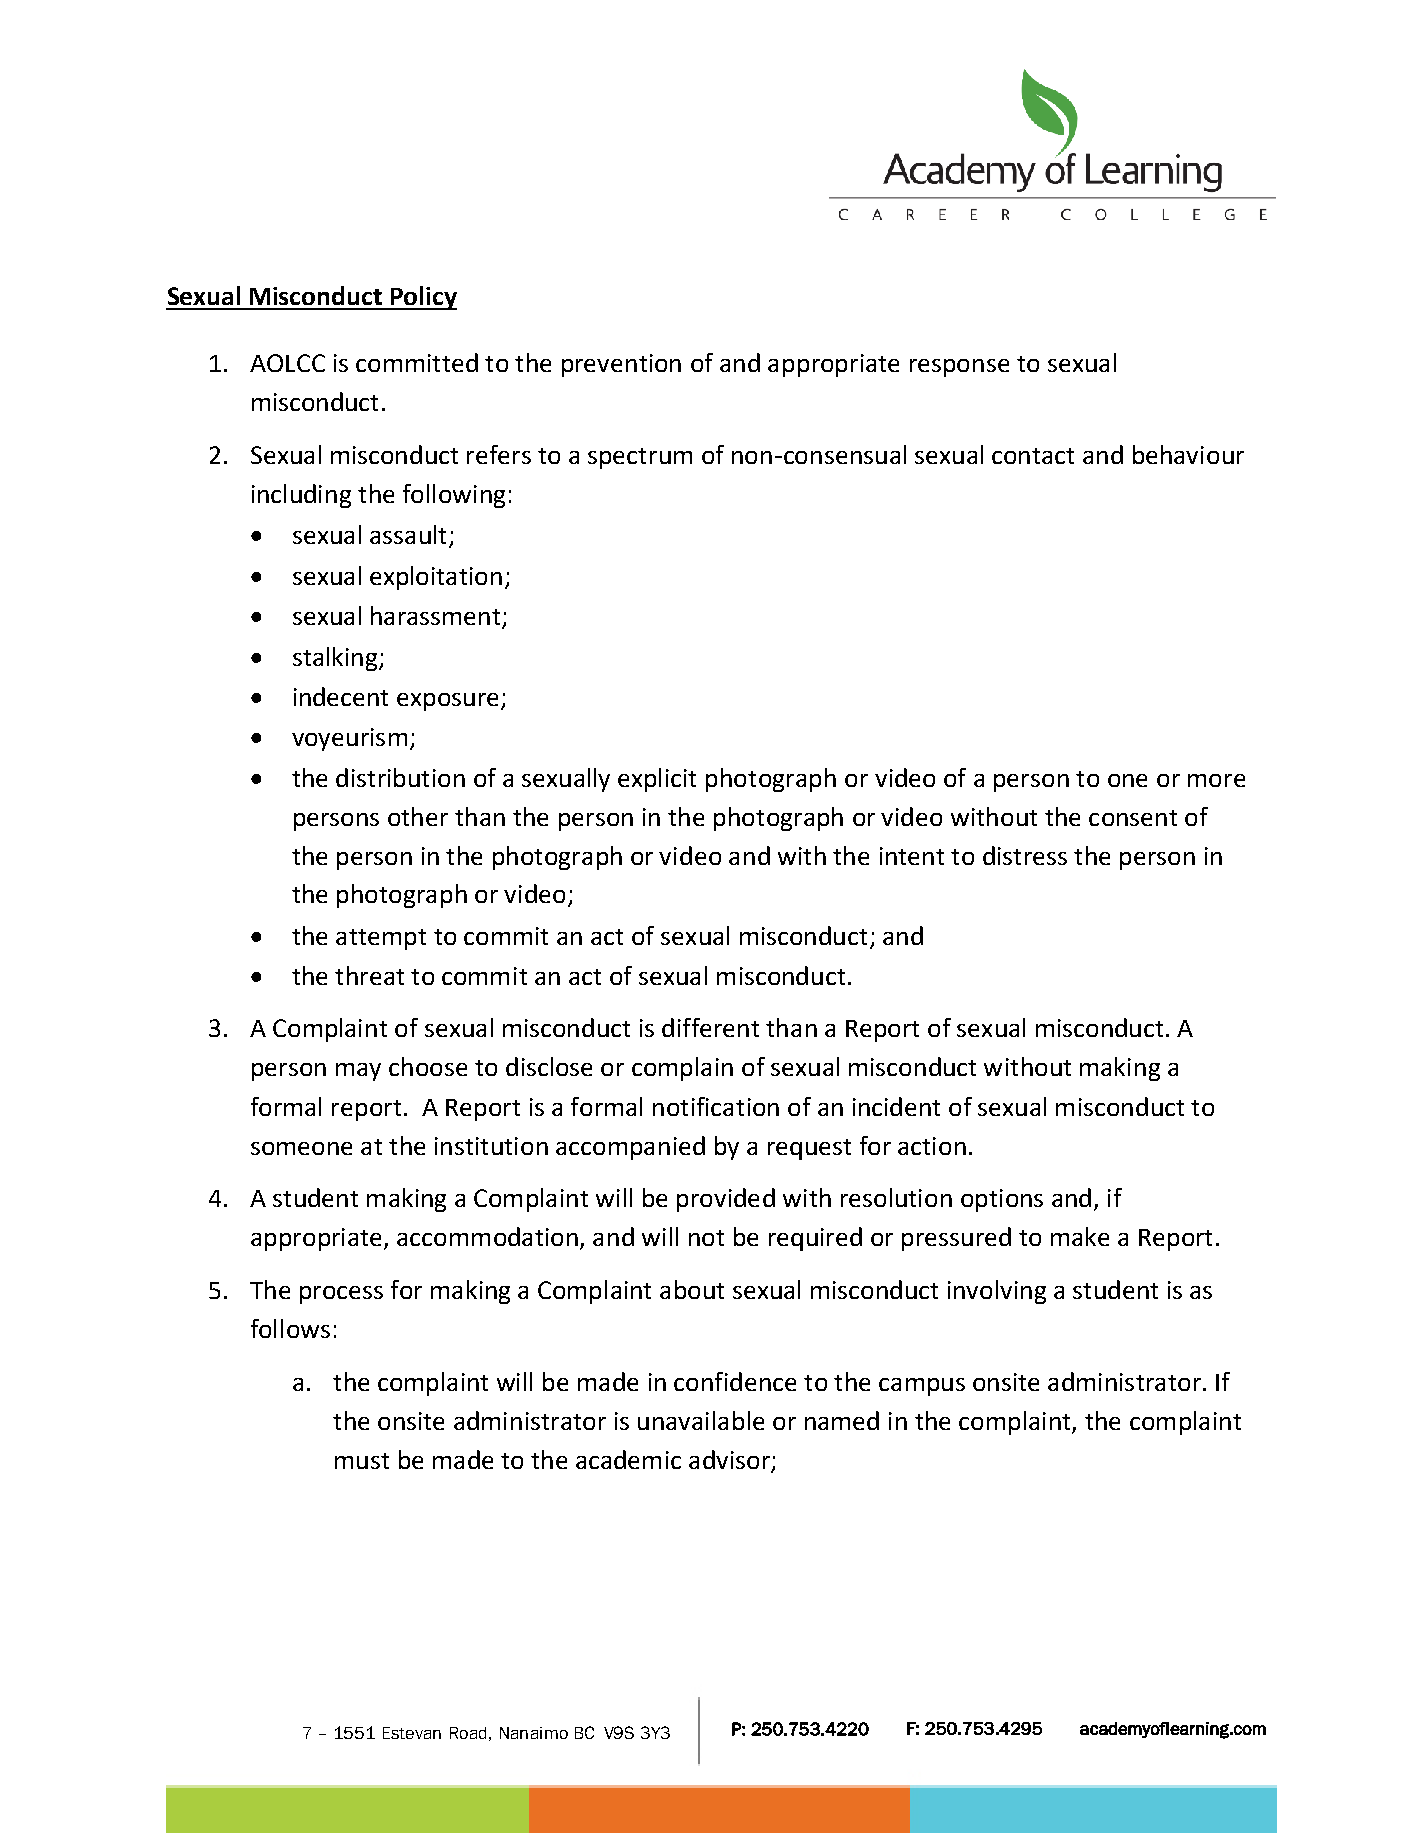  Describe the element at coordinates (1216, 780) in the screenshot. I see `more` at that location.
